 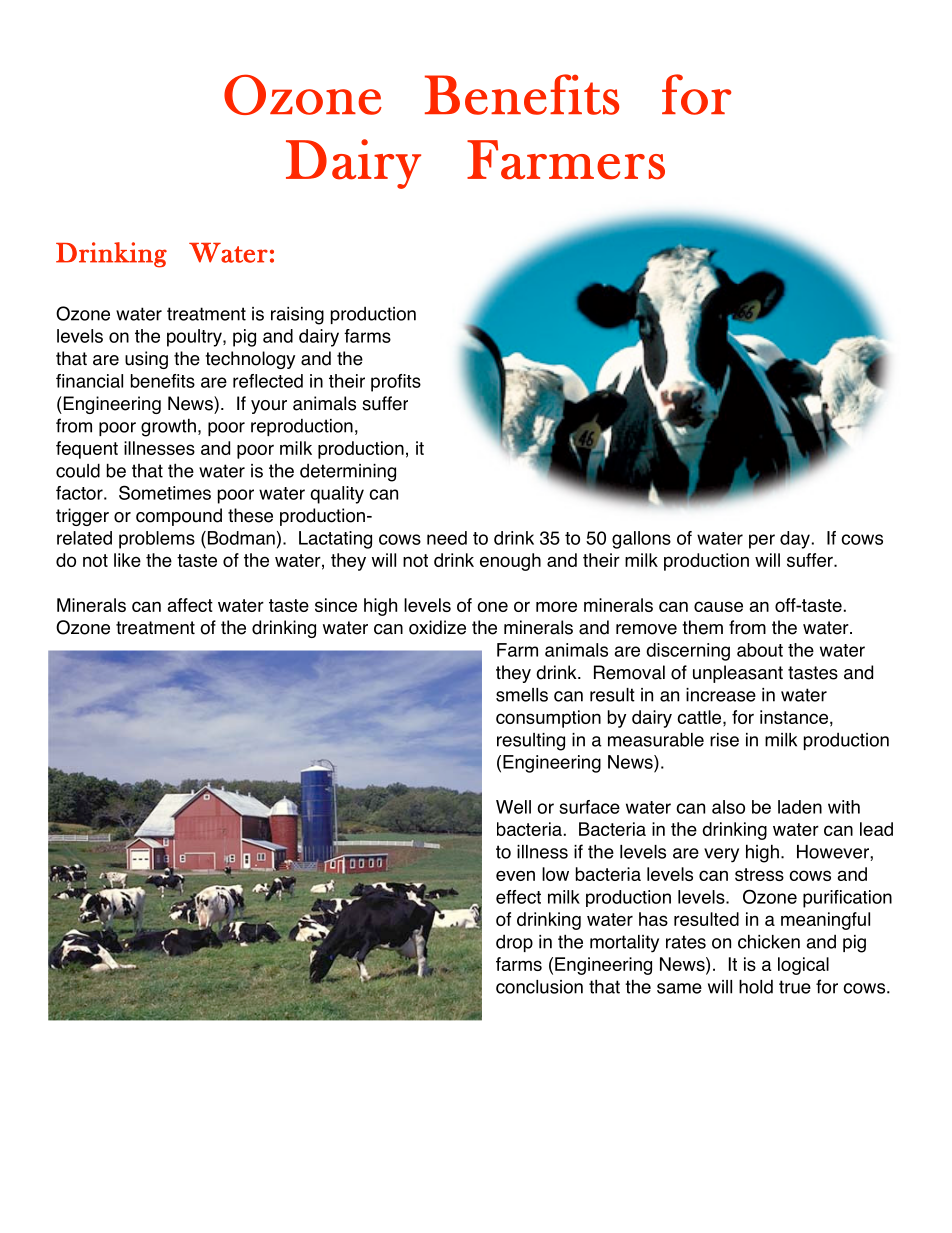 What do you see at coordinates (514, 943) in the document?
I see `drop` at bounding box center [514, 943].
